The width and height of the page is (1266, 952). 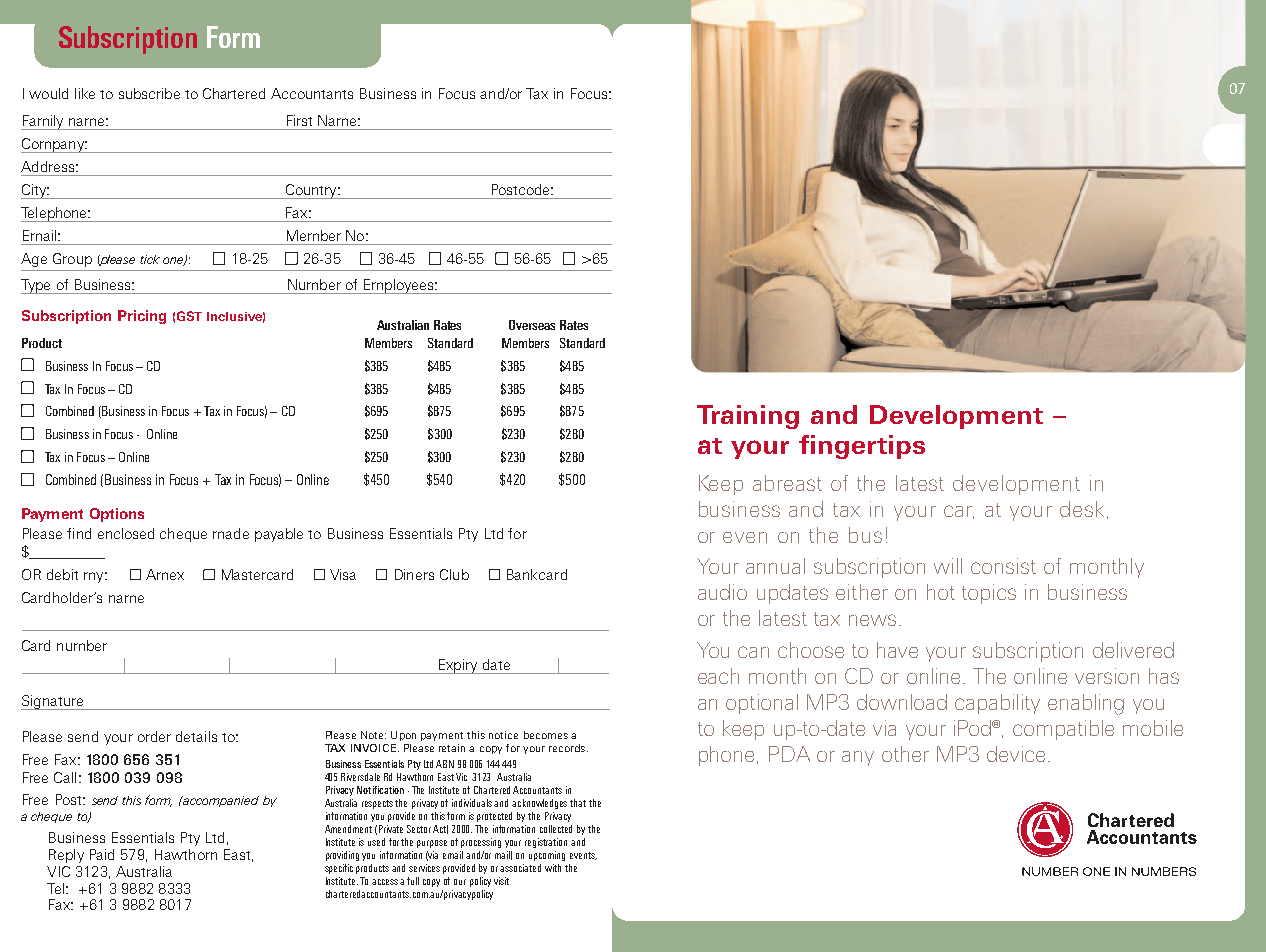 I want to click on subscribe, so click(x=149, y=93).
